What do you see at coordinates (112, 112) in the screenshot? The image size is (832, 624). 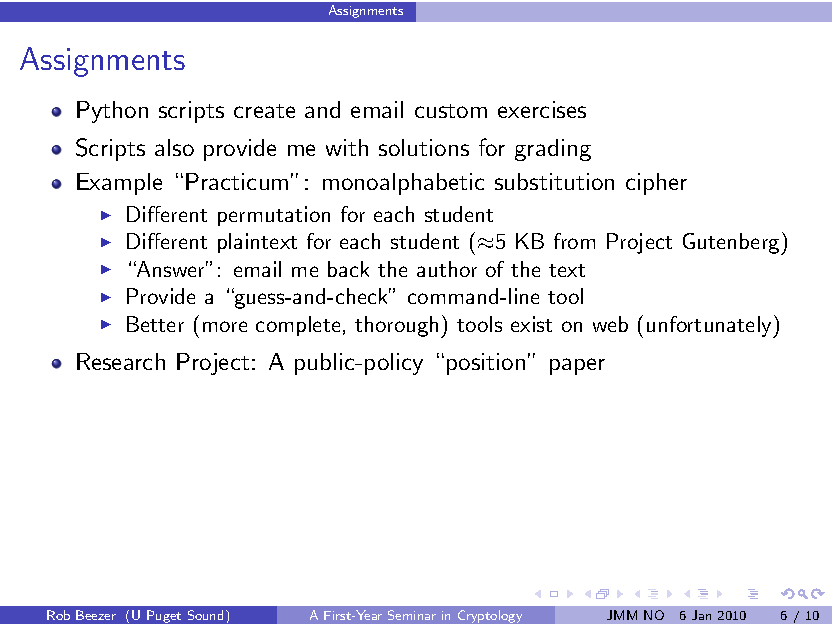 I see `Python` at bounding box center [112, 112].
